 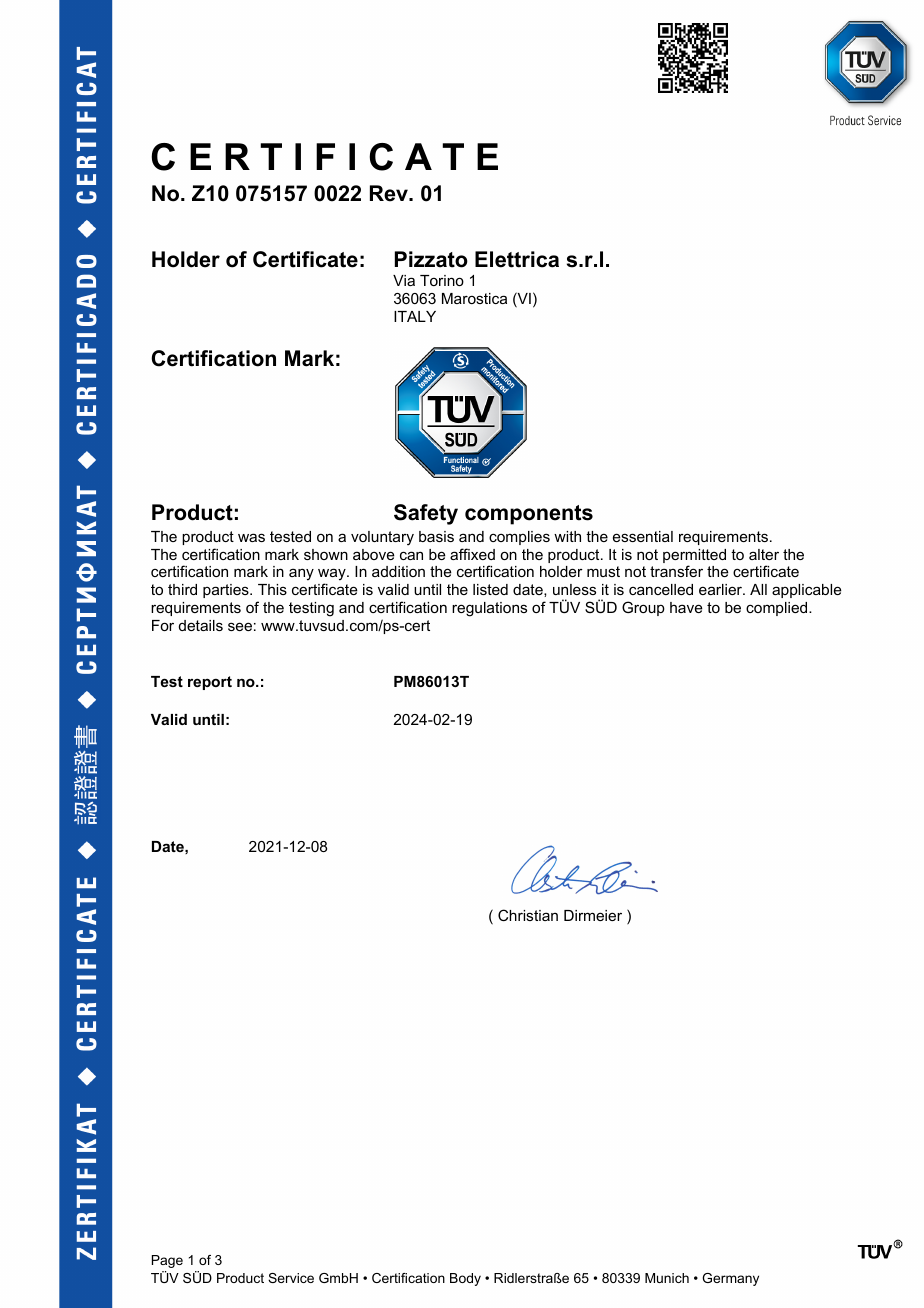 What do you see at coordinates (489, 609) in the page?
I see `regulations` at bounding box center [489, 609].
